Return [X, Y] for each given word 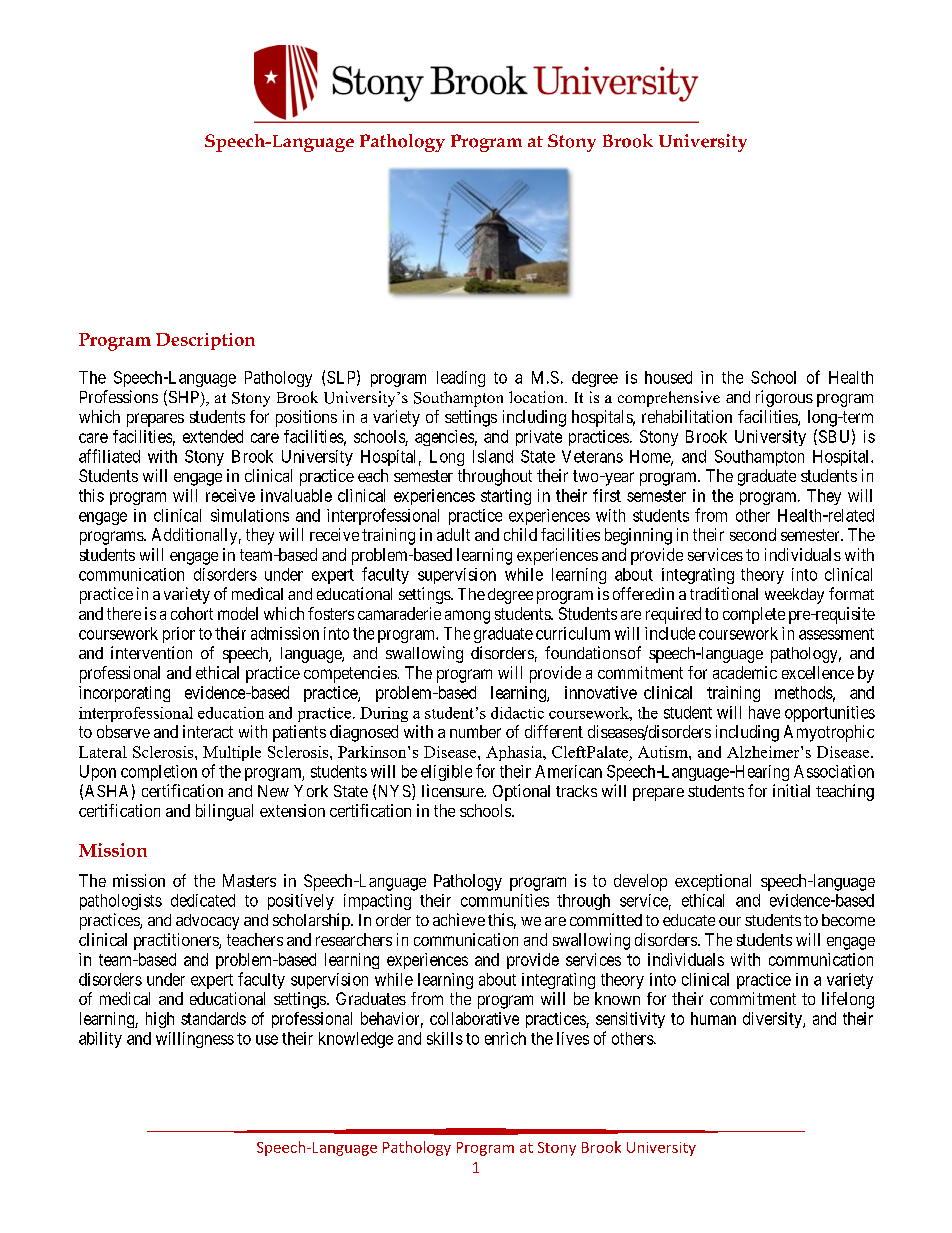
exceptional [713, 882]
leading [461, 379]
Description [205, 341]
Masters [249, 880]
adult [453, 534]
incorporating [124, 694]
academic [745, 672]
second [753, 534]
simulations [250, 515]
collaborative [474, 1018]
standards [213, 1018]
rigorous [784, 398]
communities [505, 900]
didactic [517, 713]
